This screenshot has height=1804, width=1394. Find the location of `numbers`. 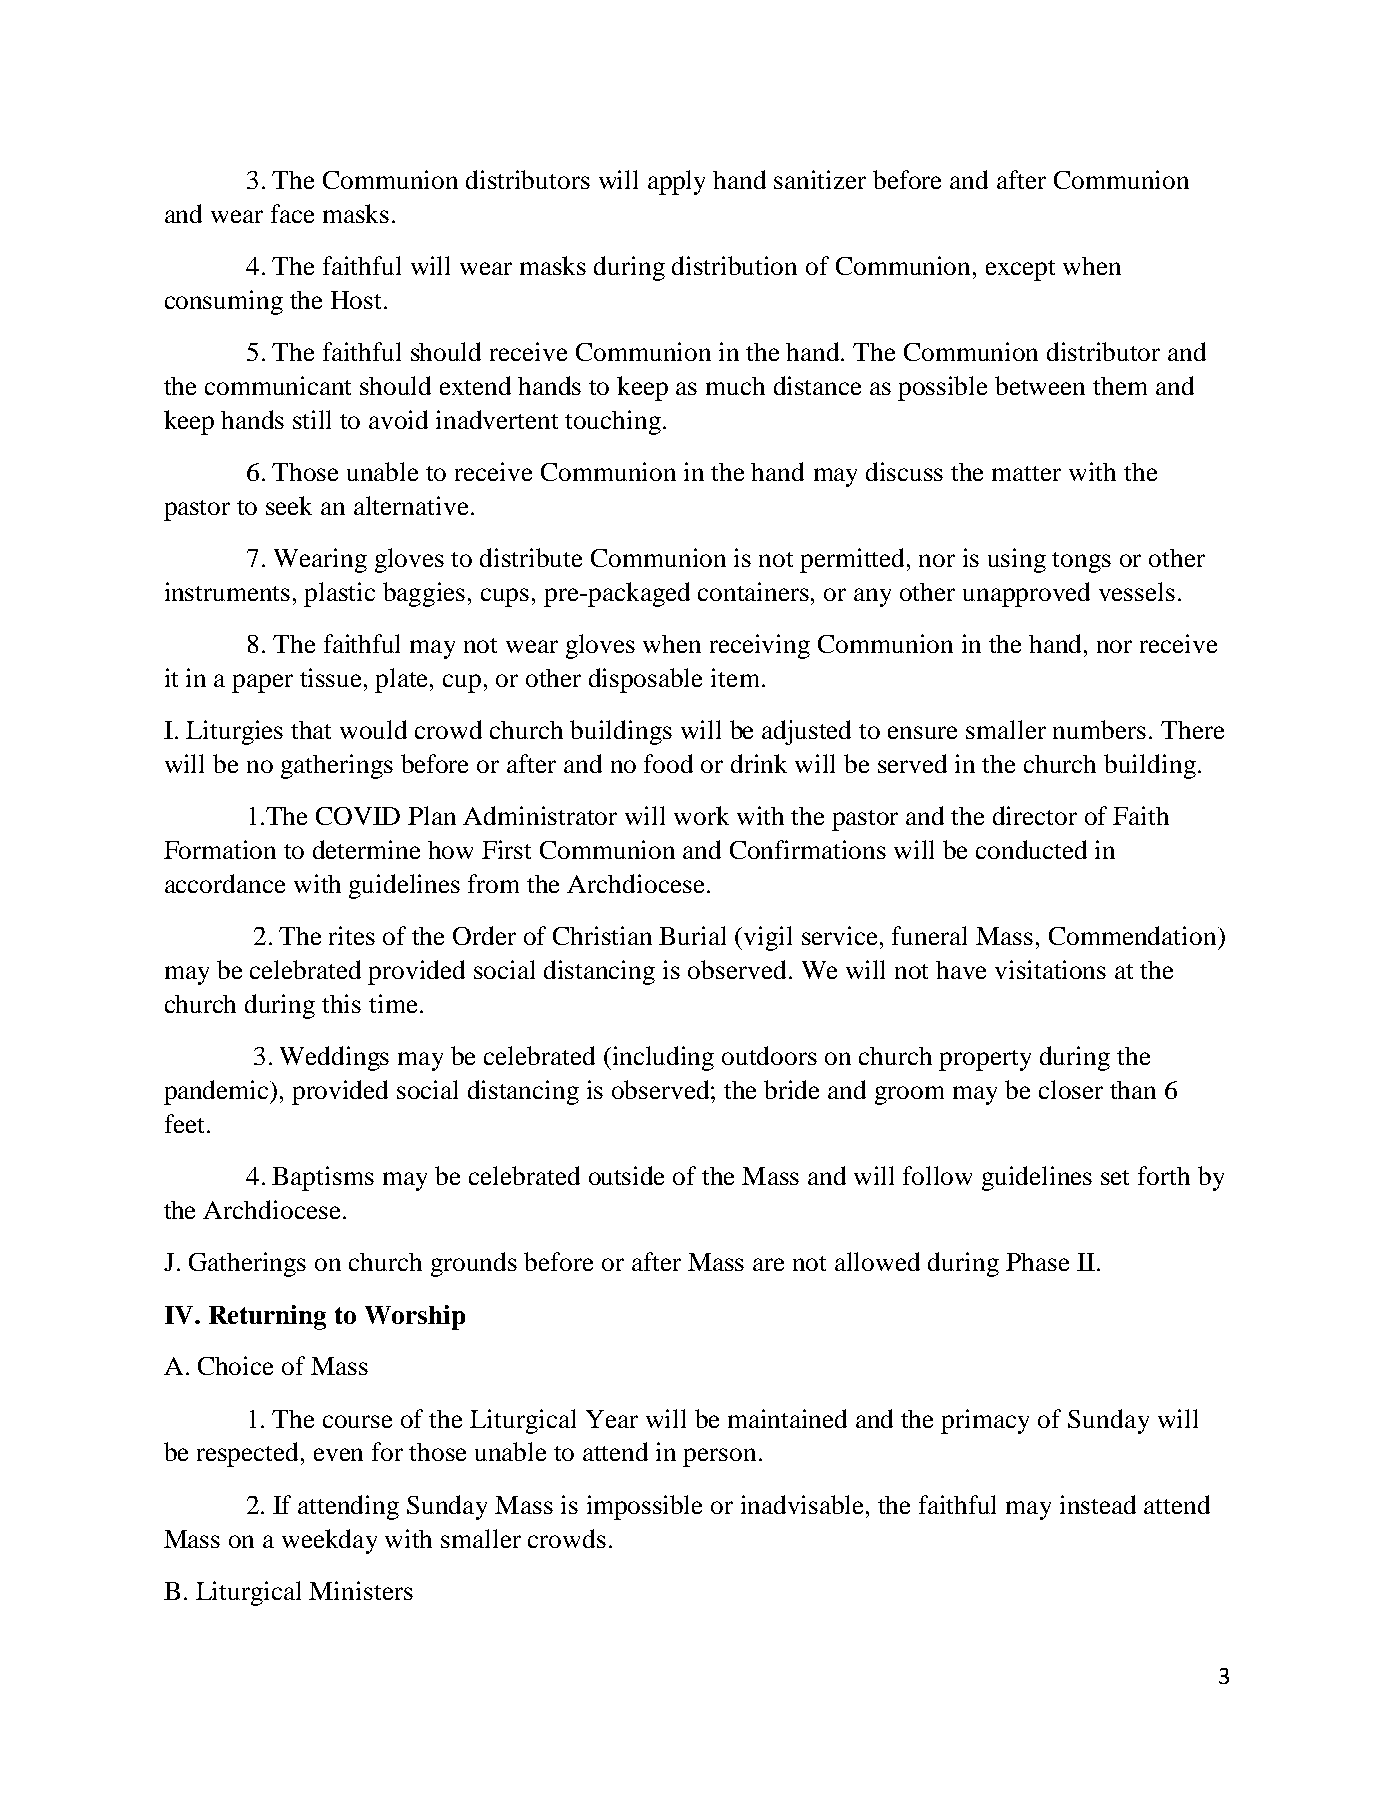

numbers is located at coordinates (1099, 729).
